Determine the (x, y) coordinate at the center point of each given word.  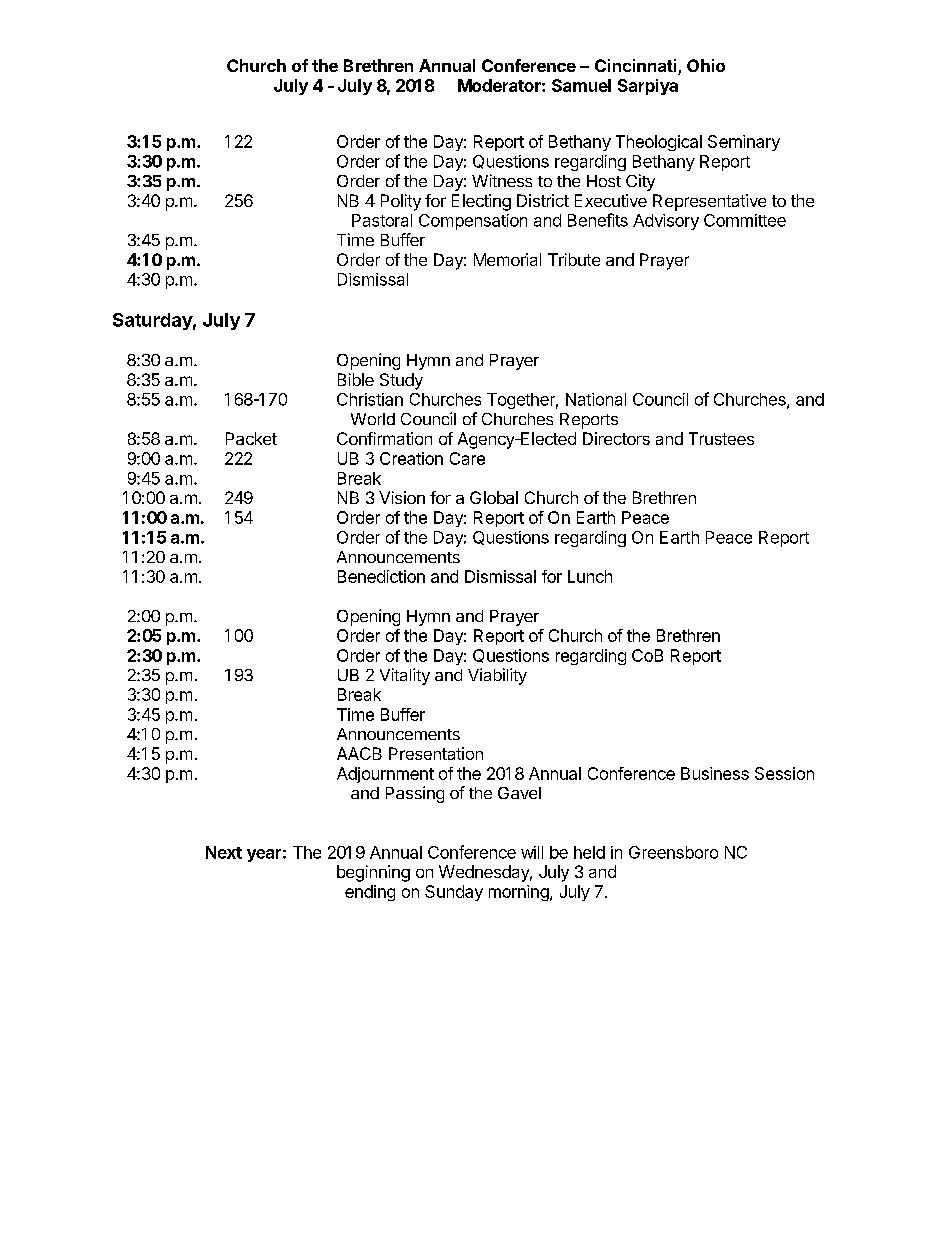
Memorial (507, 259)
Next (224, 852)
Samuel (581, 85)
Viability (497, 676)
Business (715, 773)
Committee (745, 220)
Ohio (706, 65)
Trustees (721, 438)
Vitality (405, 676)
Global (494, 497)
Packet (251, 438)
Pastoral (382, 220)
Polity (401, 202)
